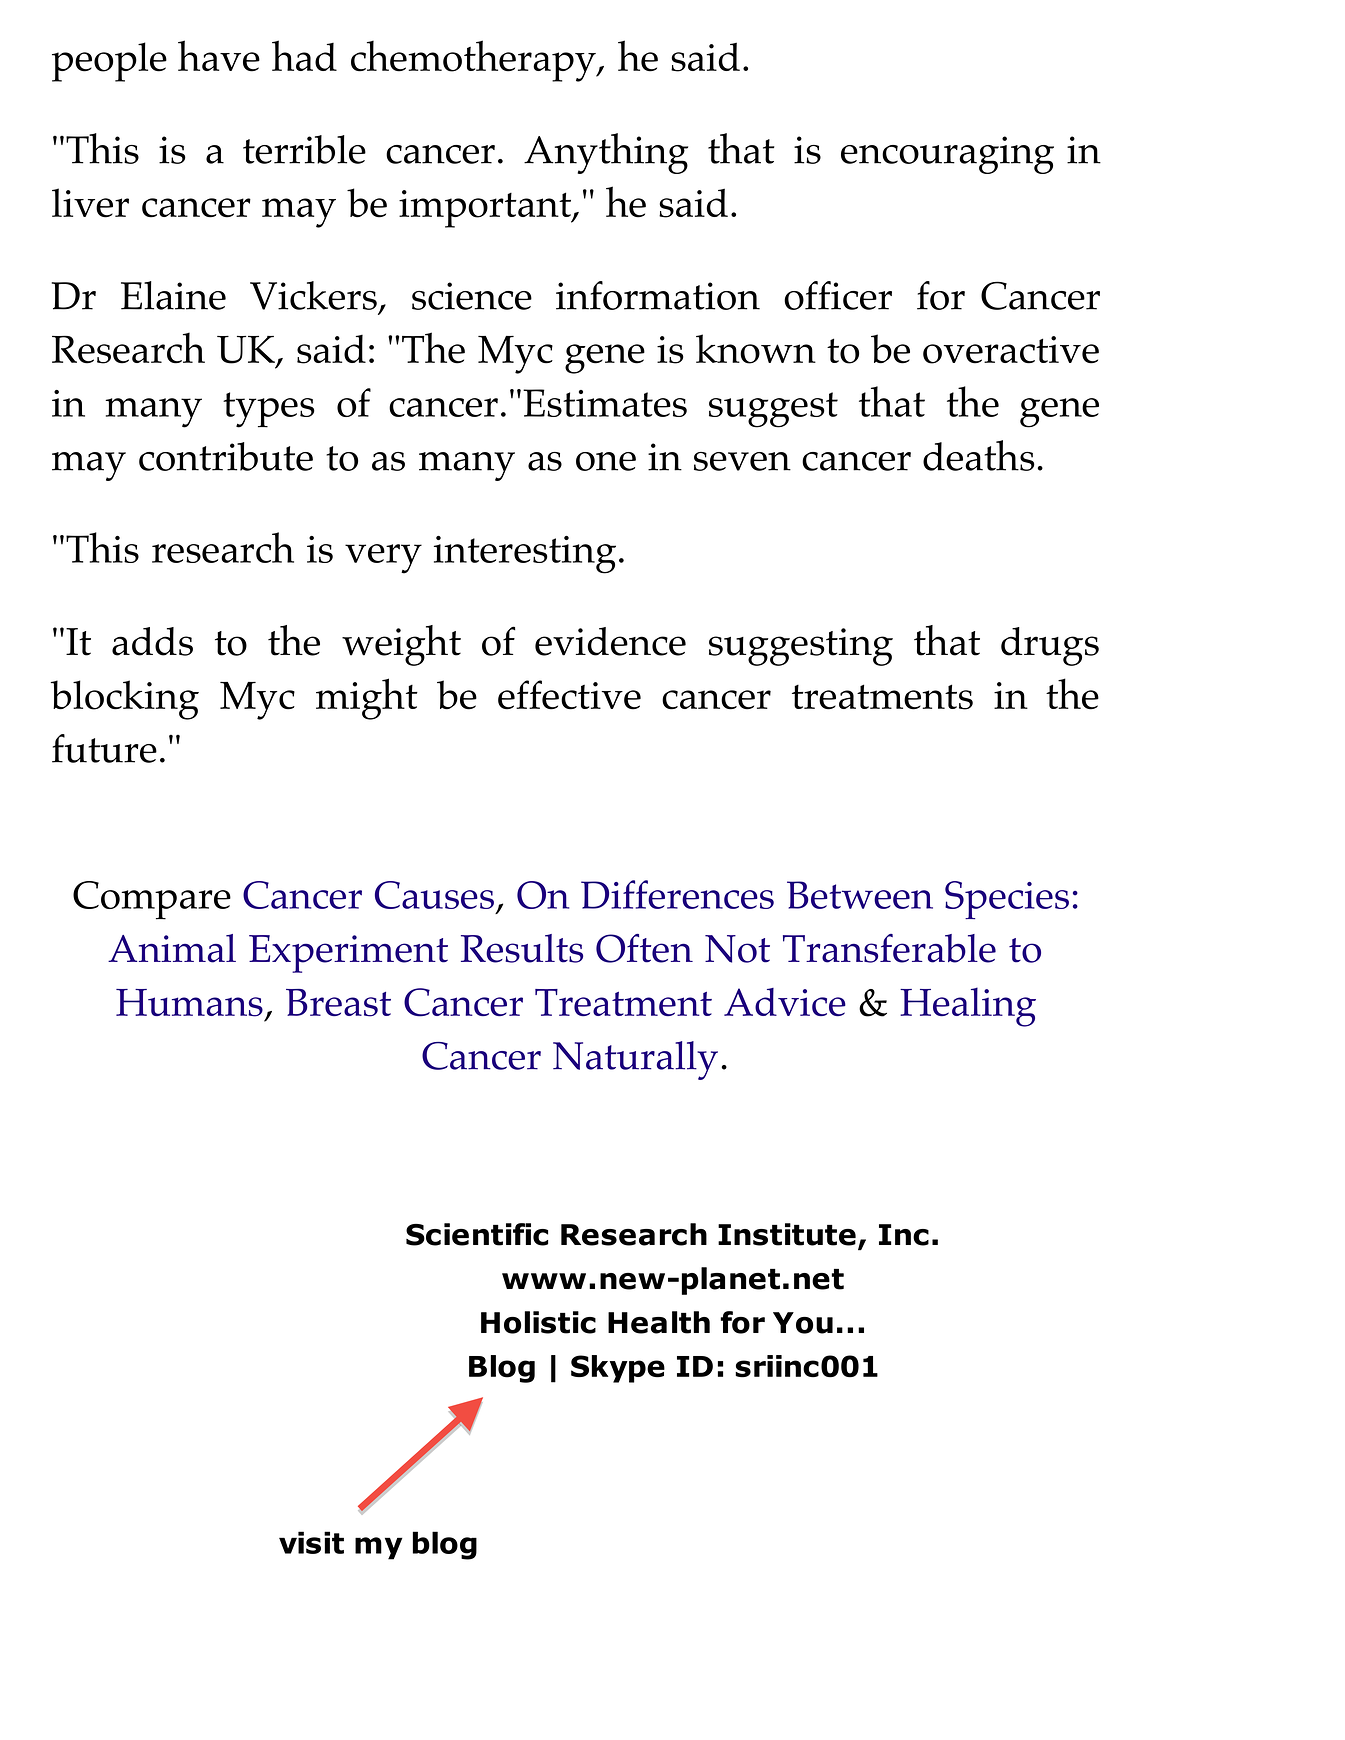 The image size is (1345, 1740). I want to click on types, so click(269, 410).
